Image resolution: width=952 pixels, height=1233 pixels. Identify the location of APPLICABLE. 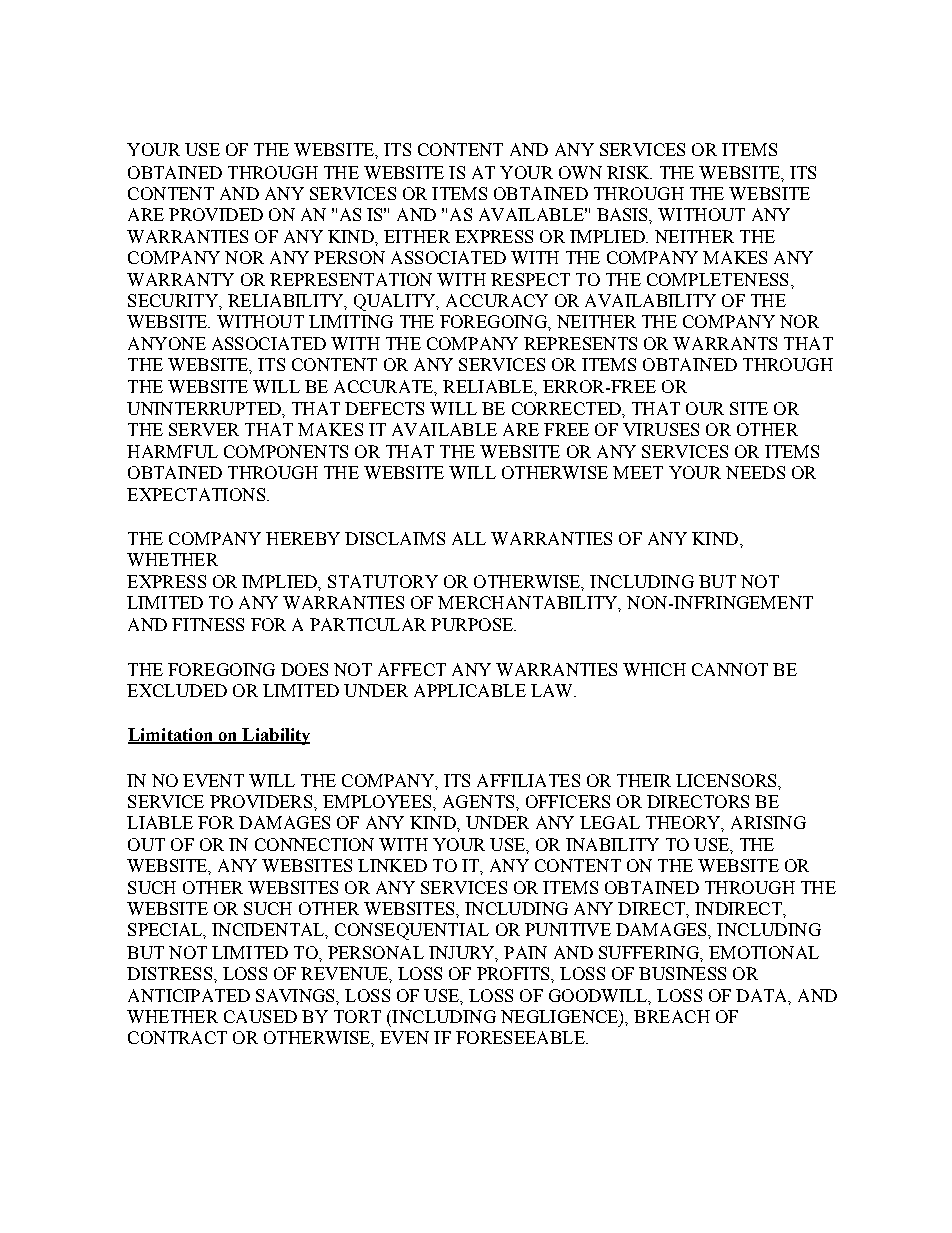
(470, 690).
